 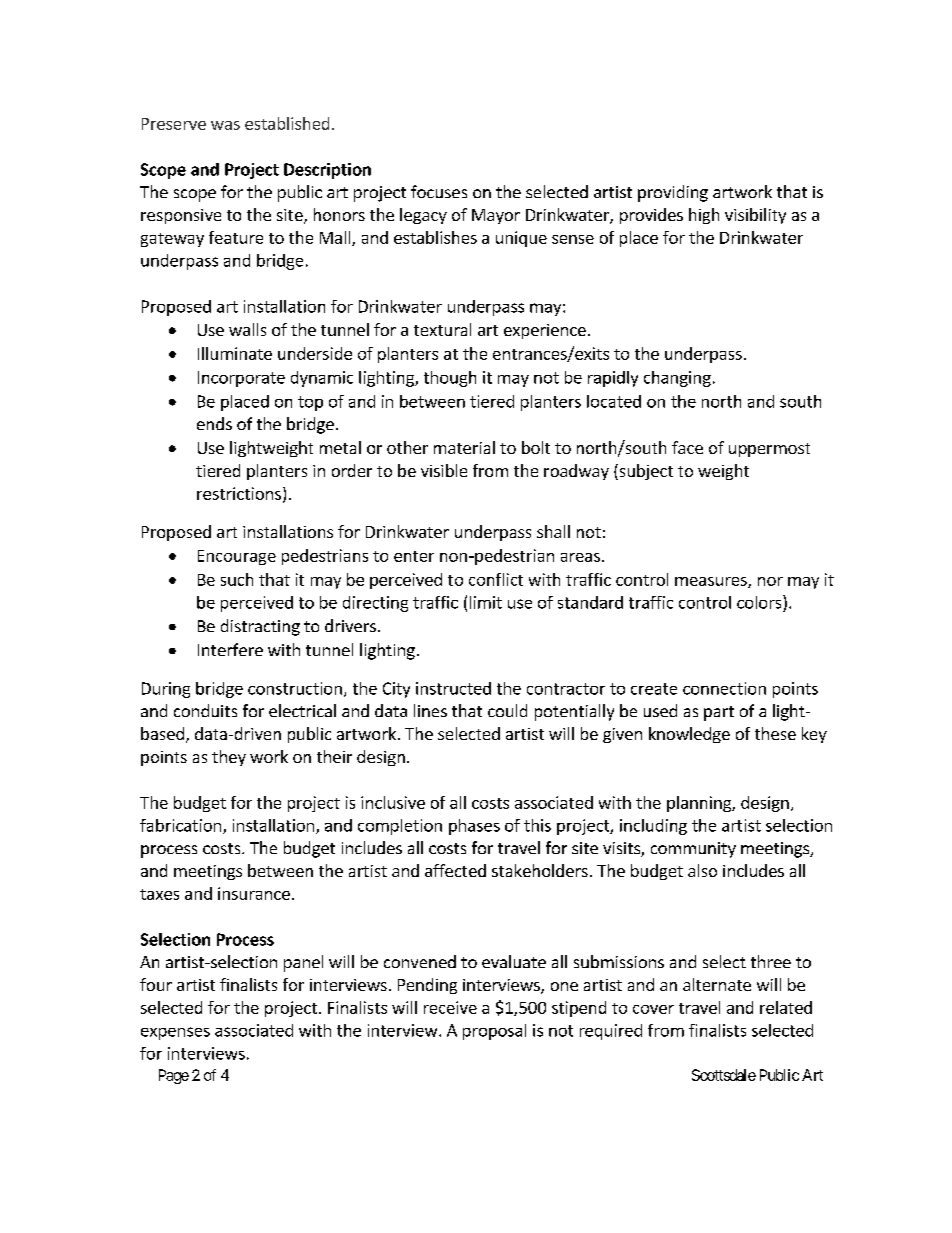 I want to click on proposal, so click(x=494, y=1032).
